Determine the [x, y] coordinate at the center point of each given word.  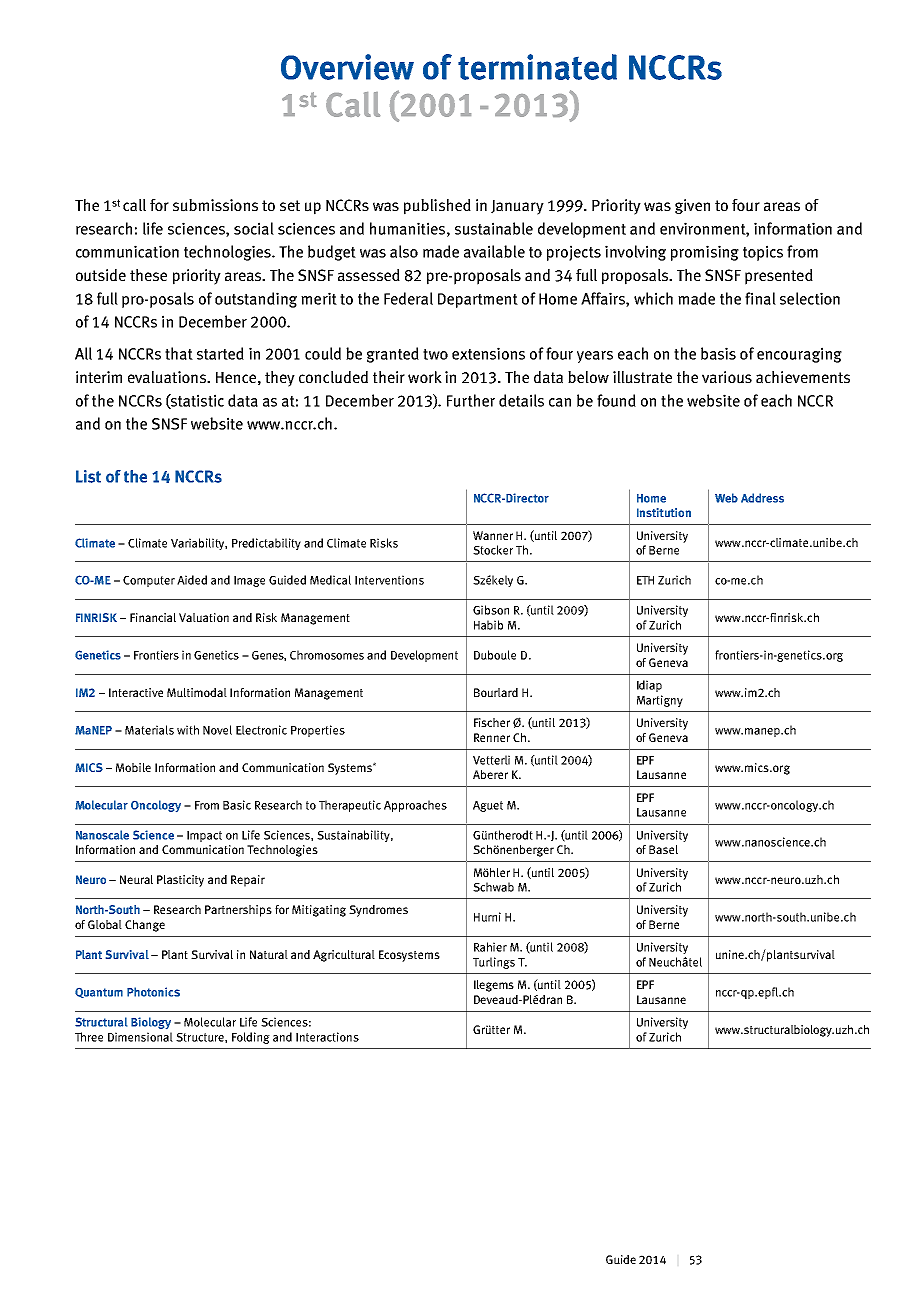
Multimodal [197, 692]
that [179, 353]
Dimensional [140, 1037]
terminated [537, 67]
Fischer [492, 722]
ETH [645, 580]
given [692, 206]
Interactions [327, 1037]
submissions [215, 205]
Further [471, 400]
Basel [663, 849]
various [727, 377]
